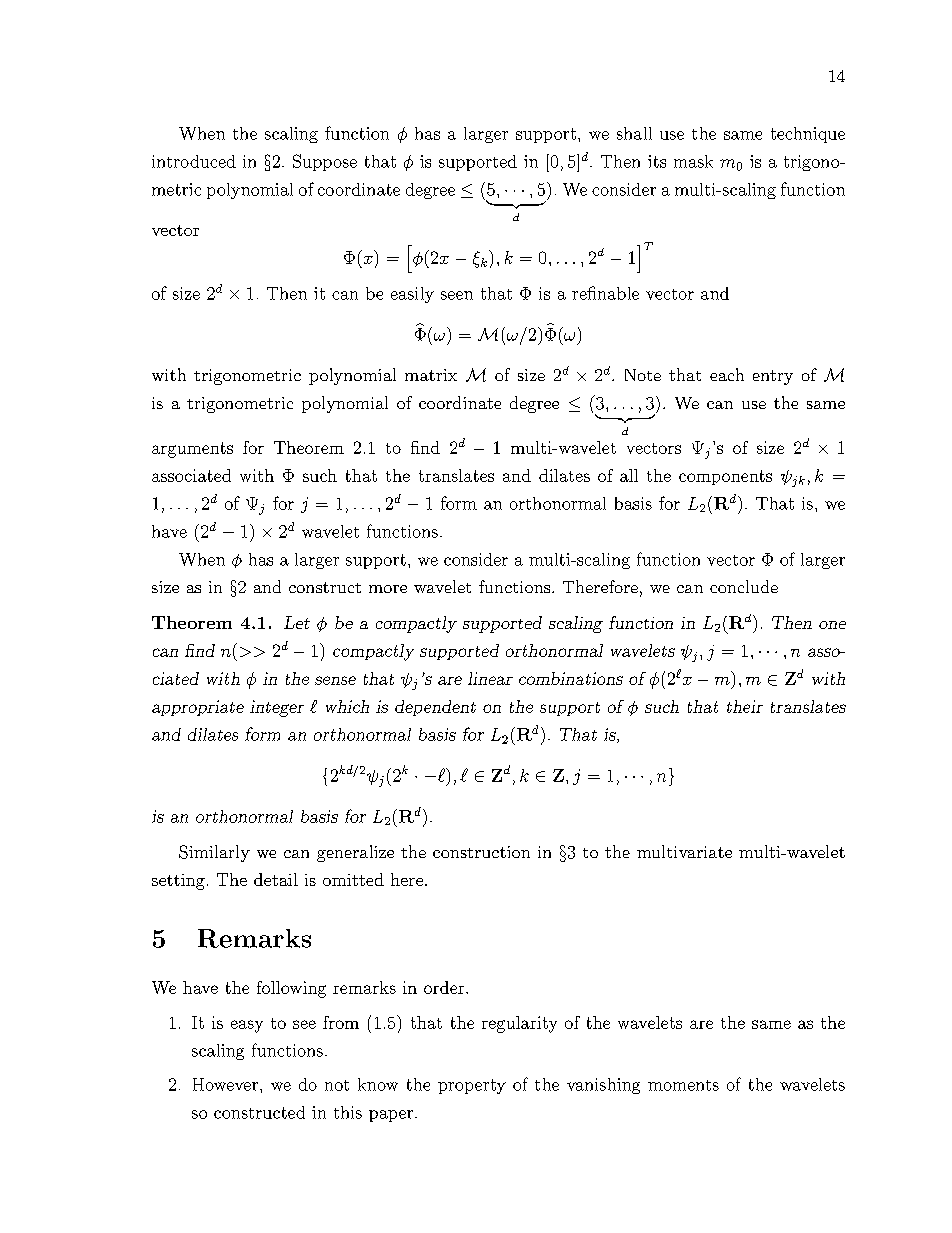  Describe the element at coordinates (744, 586) in the screenshot. I see `conclude` at that location.
